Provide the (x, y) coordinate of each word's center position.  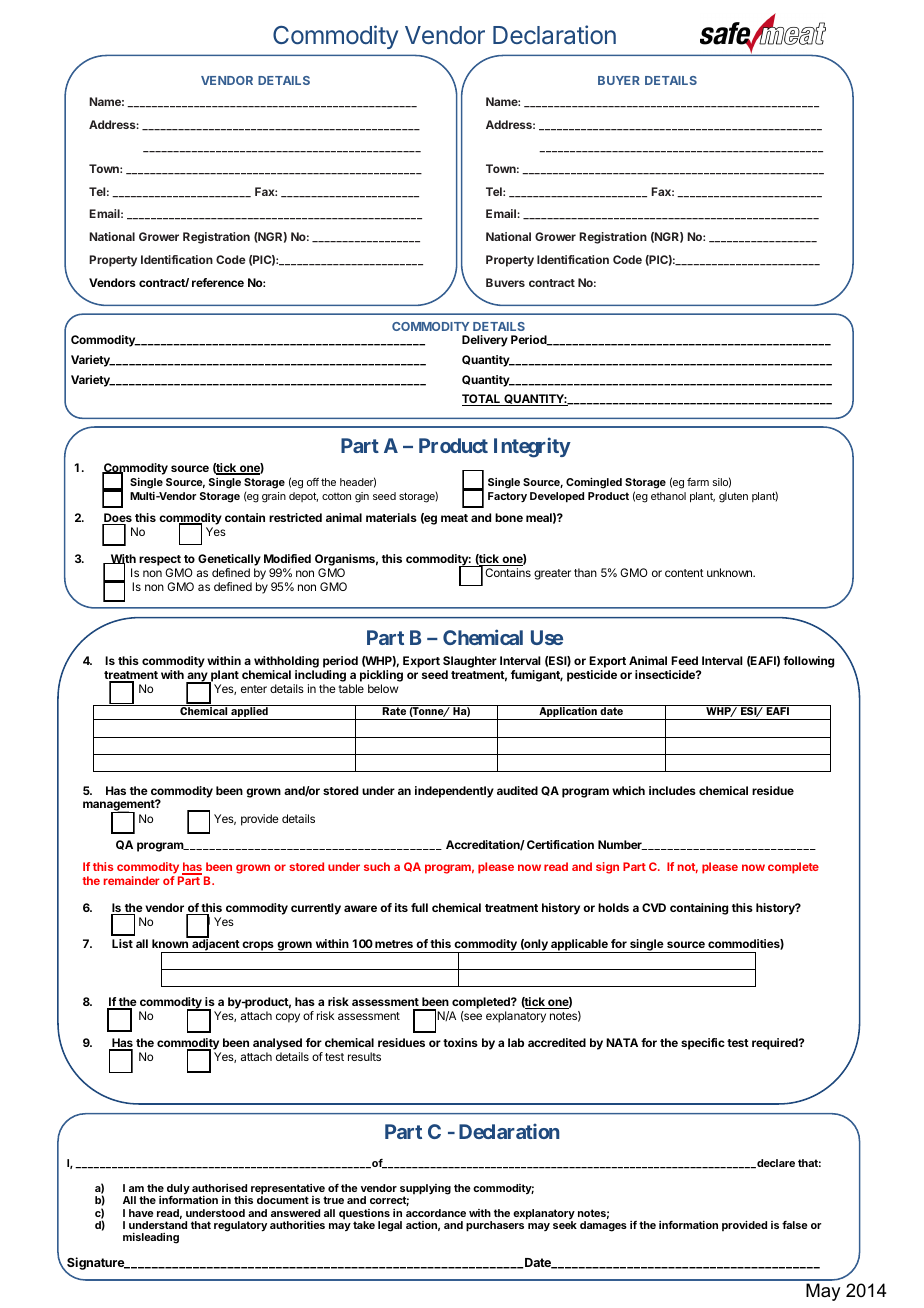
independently (454, 792)
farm (698, 482)
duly (178, 1190)
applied (249, 712)
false (795, 1225)
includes (672, 790)
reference (218, 282)
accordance (436, 1213)
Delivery (485, 341)
